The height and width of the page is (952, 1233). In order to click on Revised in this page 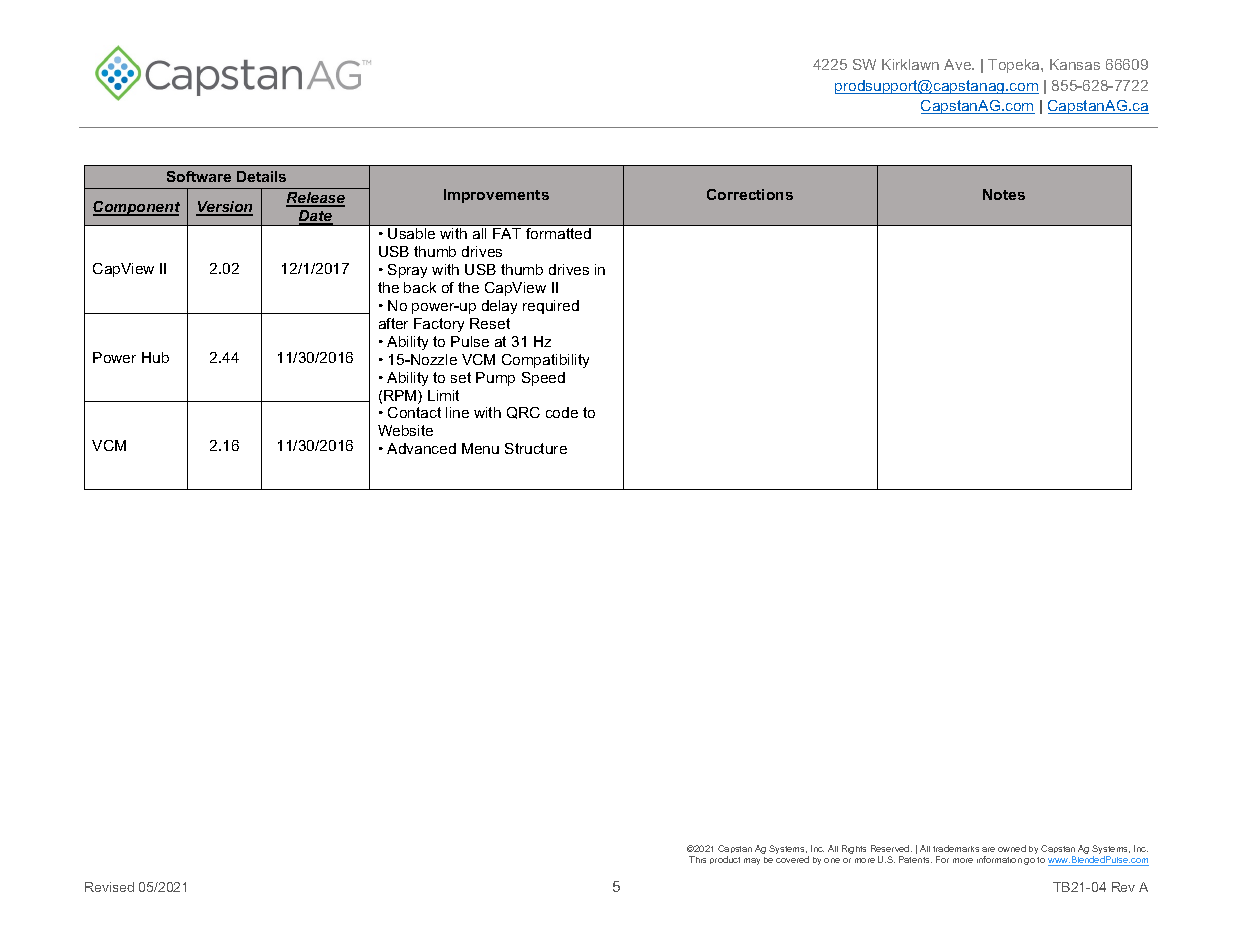, I will do `click(109, 887)`.
